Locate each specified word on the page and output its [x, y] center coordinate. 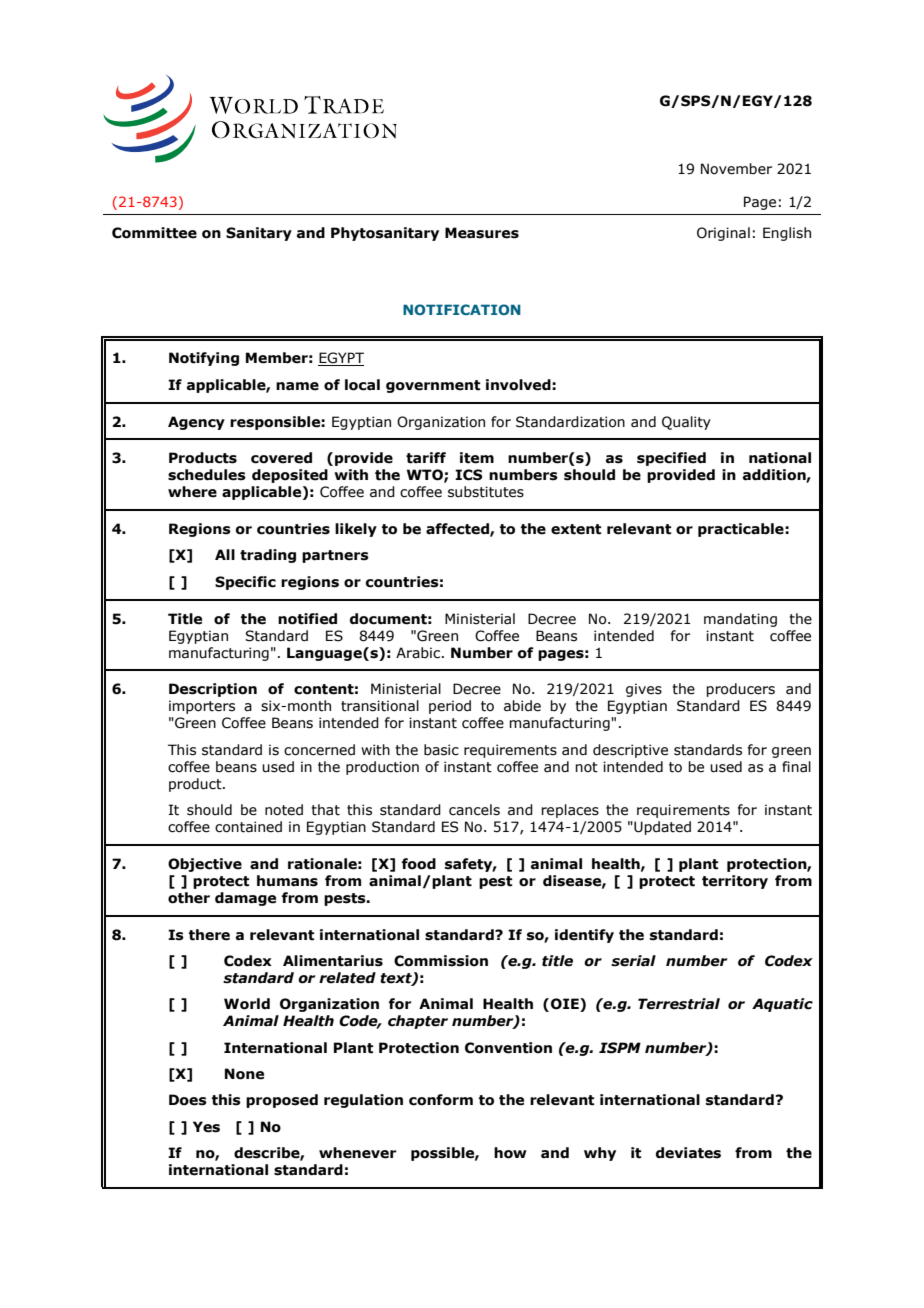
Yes [206, 1127]
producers [740, 690]
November [736, 169]
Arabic [418, 653]
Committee [154, 233]
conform [441, 1100]
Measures [482, 233]
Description [213, 690]
